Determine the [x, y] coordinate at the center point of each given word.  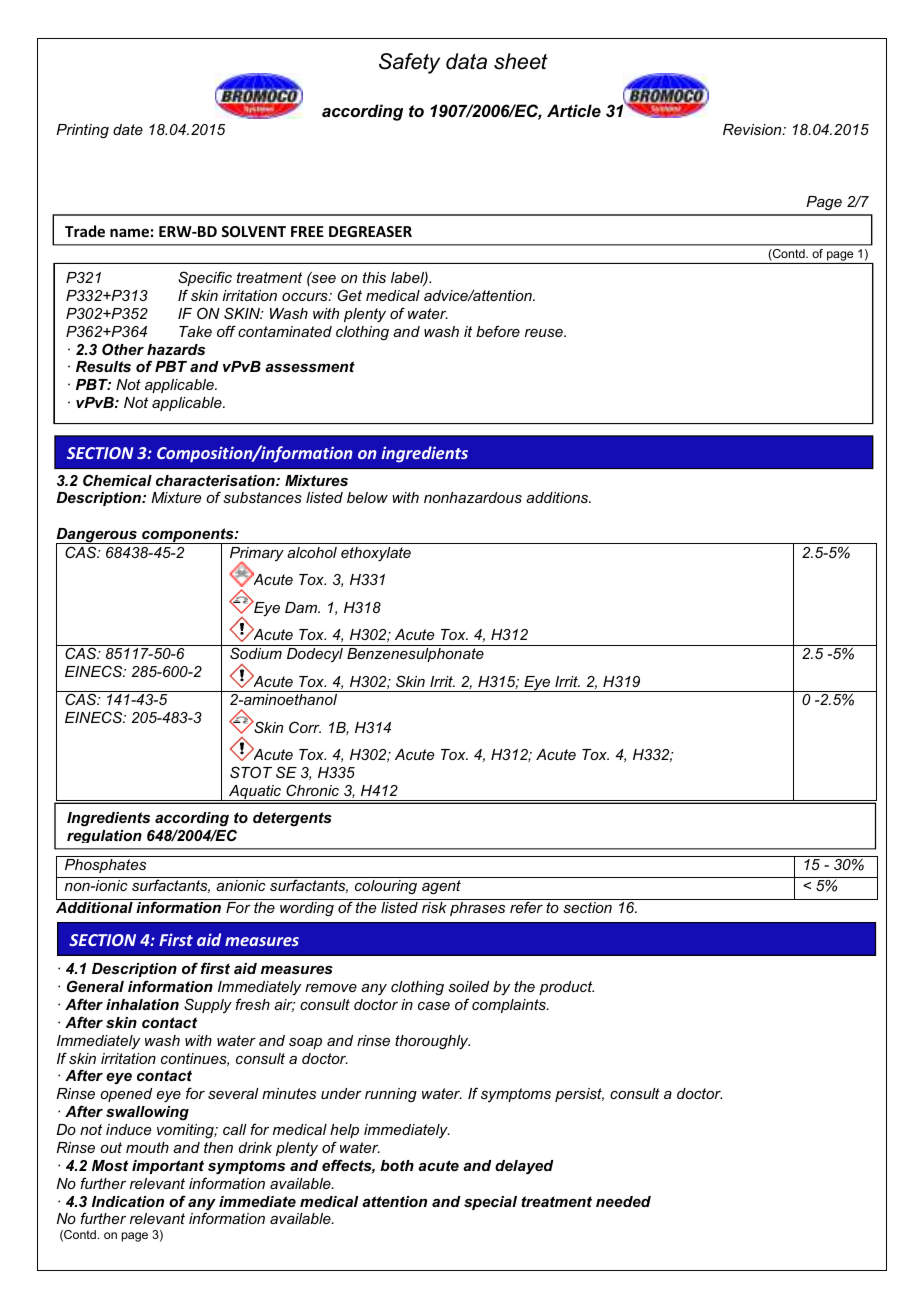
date [128, 129]
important [168, 1167]
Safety [409, 63]
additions [558, 497]
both [397, 1165]
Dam [302, 607]
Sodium [256, 653]
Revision [753, 129]
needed [623, 1201]
